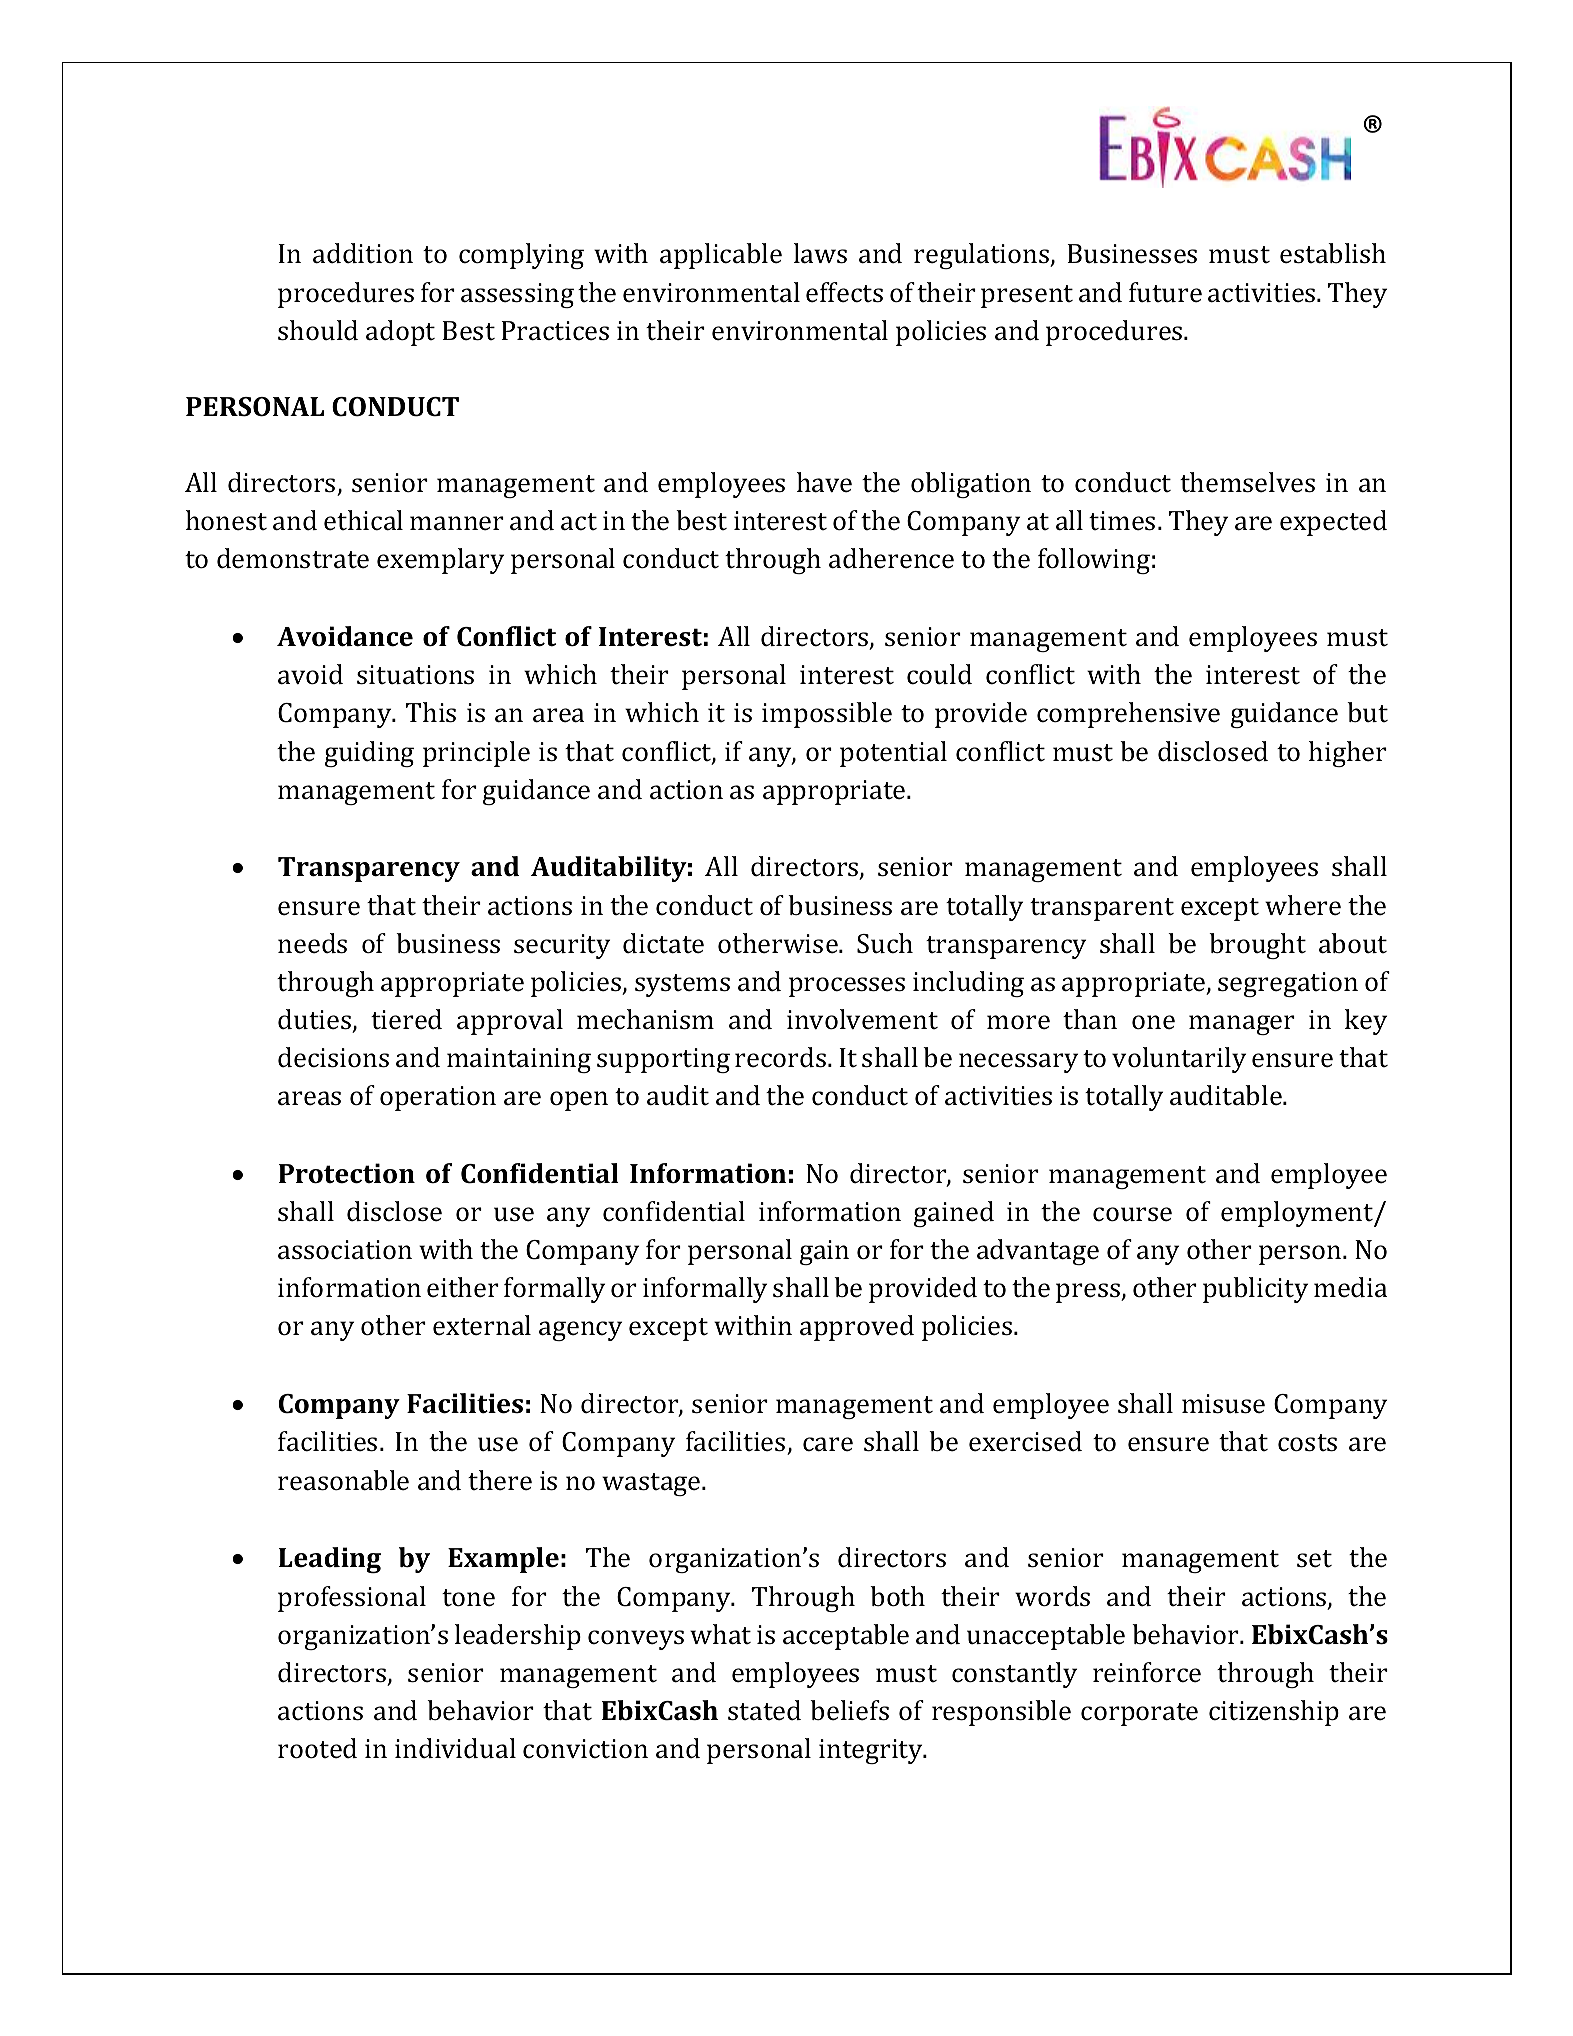 The image size is (1573, 2036). What do you see at coordinates (406, 1019) in the page?
I see `tiered` at bounding box center [406, 1019].
